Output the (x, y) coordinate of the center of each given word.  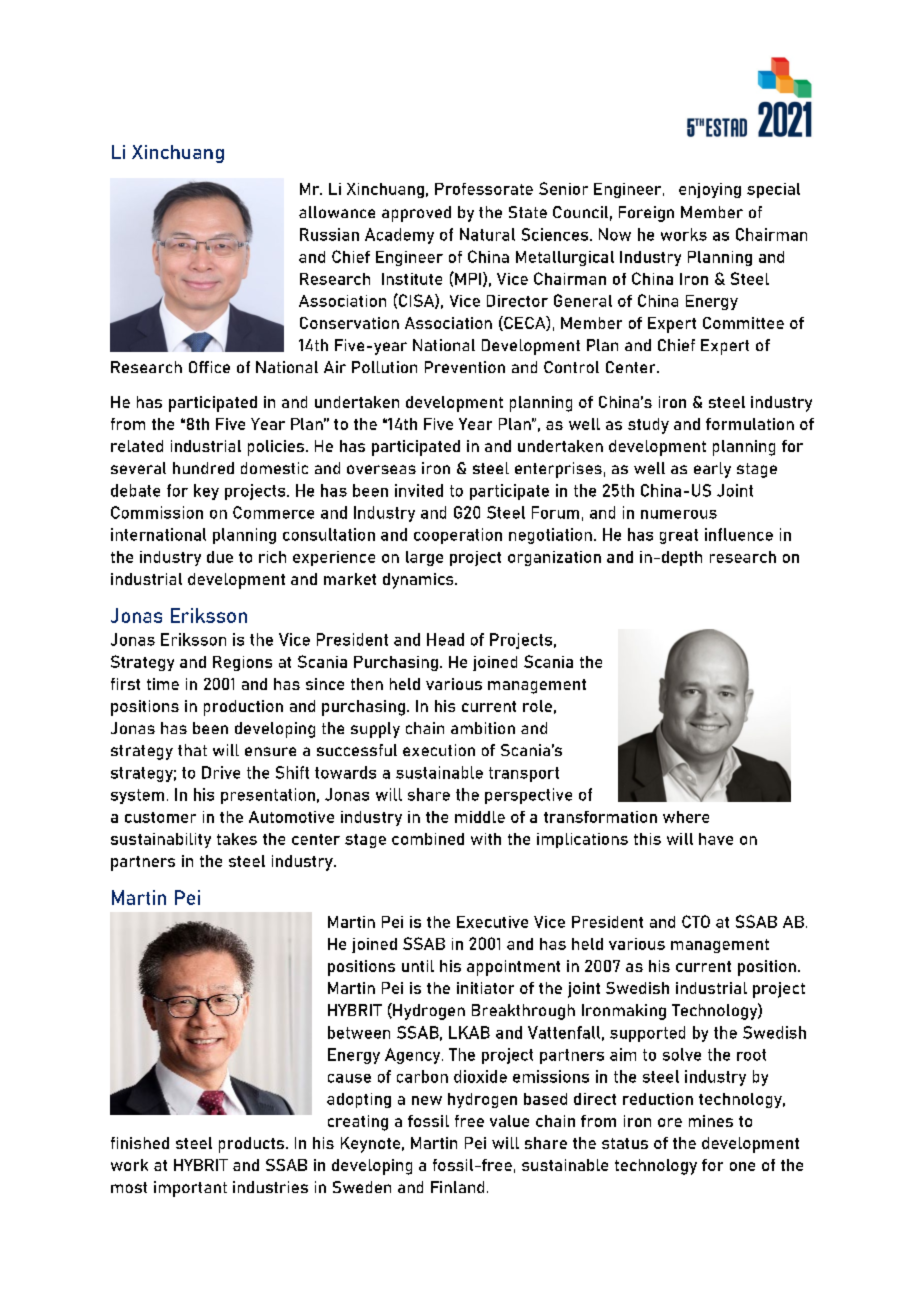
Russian (329, 234)
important (190, 1189)
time (163, 684)
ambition (483, 728)
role (537, 706)
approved (416, 214)
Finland (457, 1187)
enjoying (710, 190)
